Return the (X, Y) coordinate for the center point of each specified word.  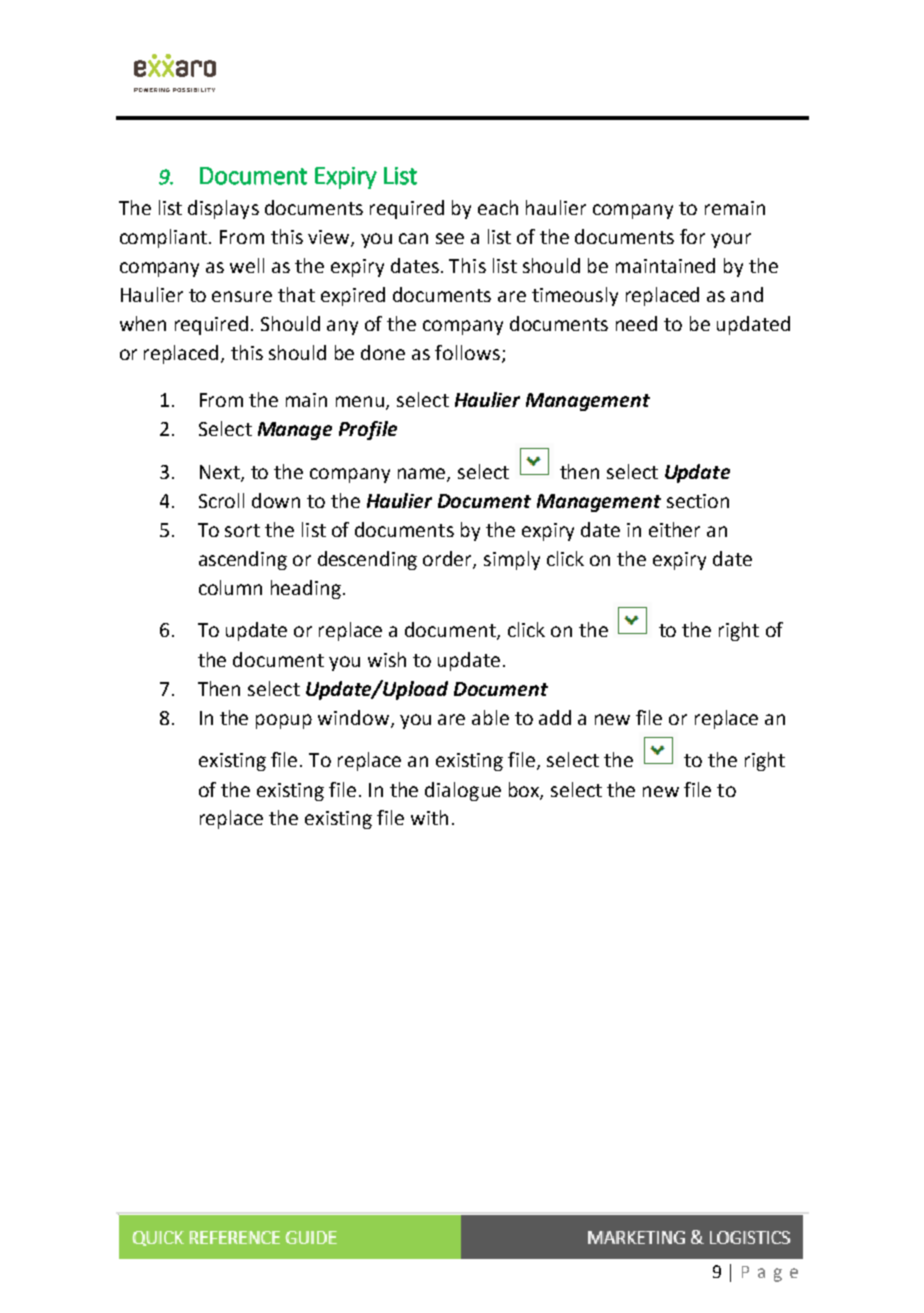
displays (223, 209)
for (692, 236)
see (450, 238)
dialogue (463, 791)
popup (284, 721)
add (555, 717)
